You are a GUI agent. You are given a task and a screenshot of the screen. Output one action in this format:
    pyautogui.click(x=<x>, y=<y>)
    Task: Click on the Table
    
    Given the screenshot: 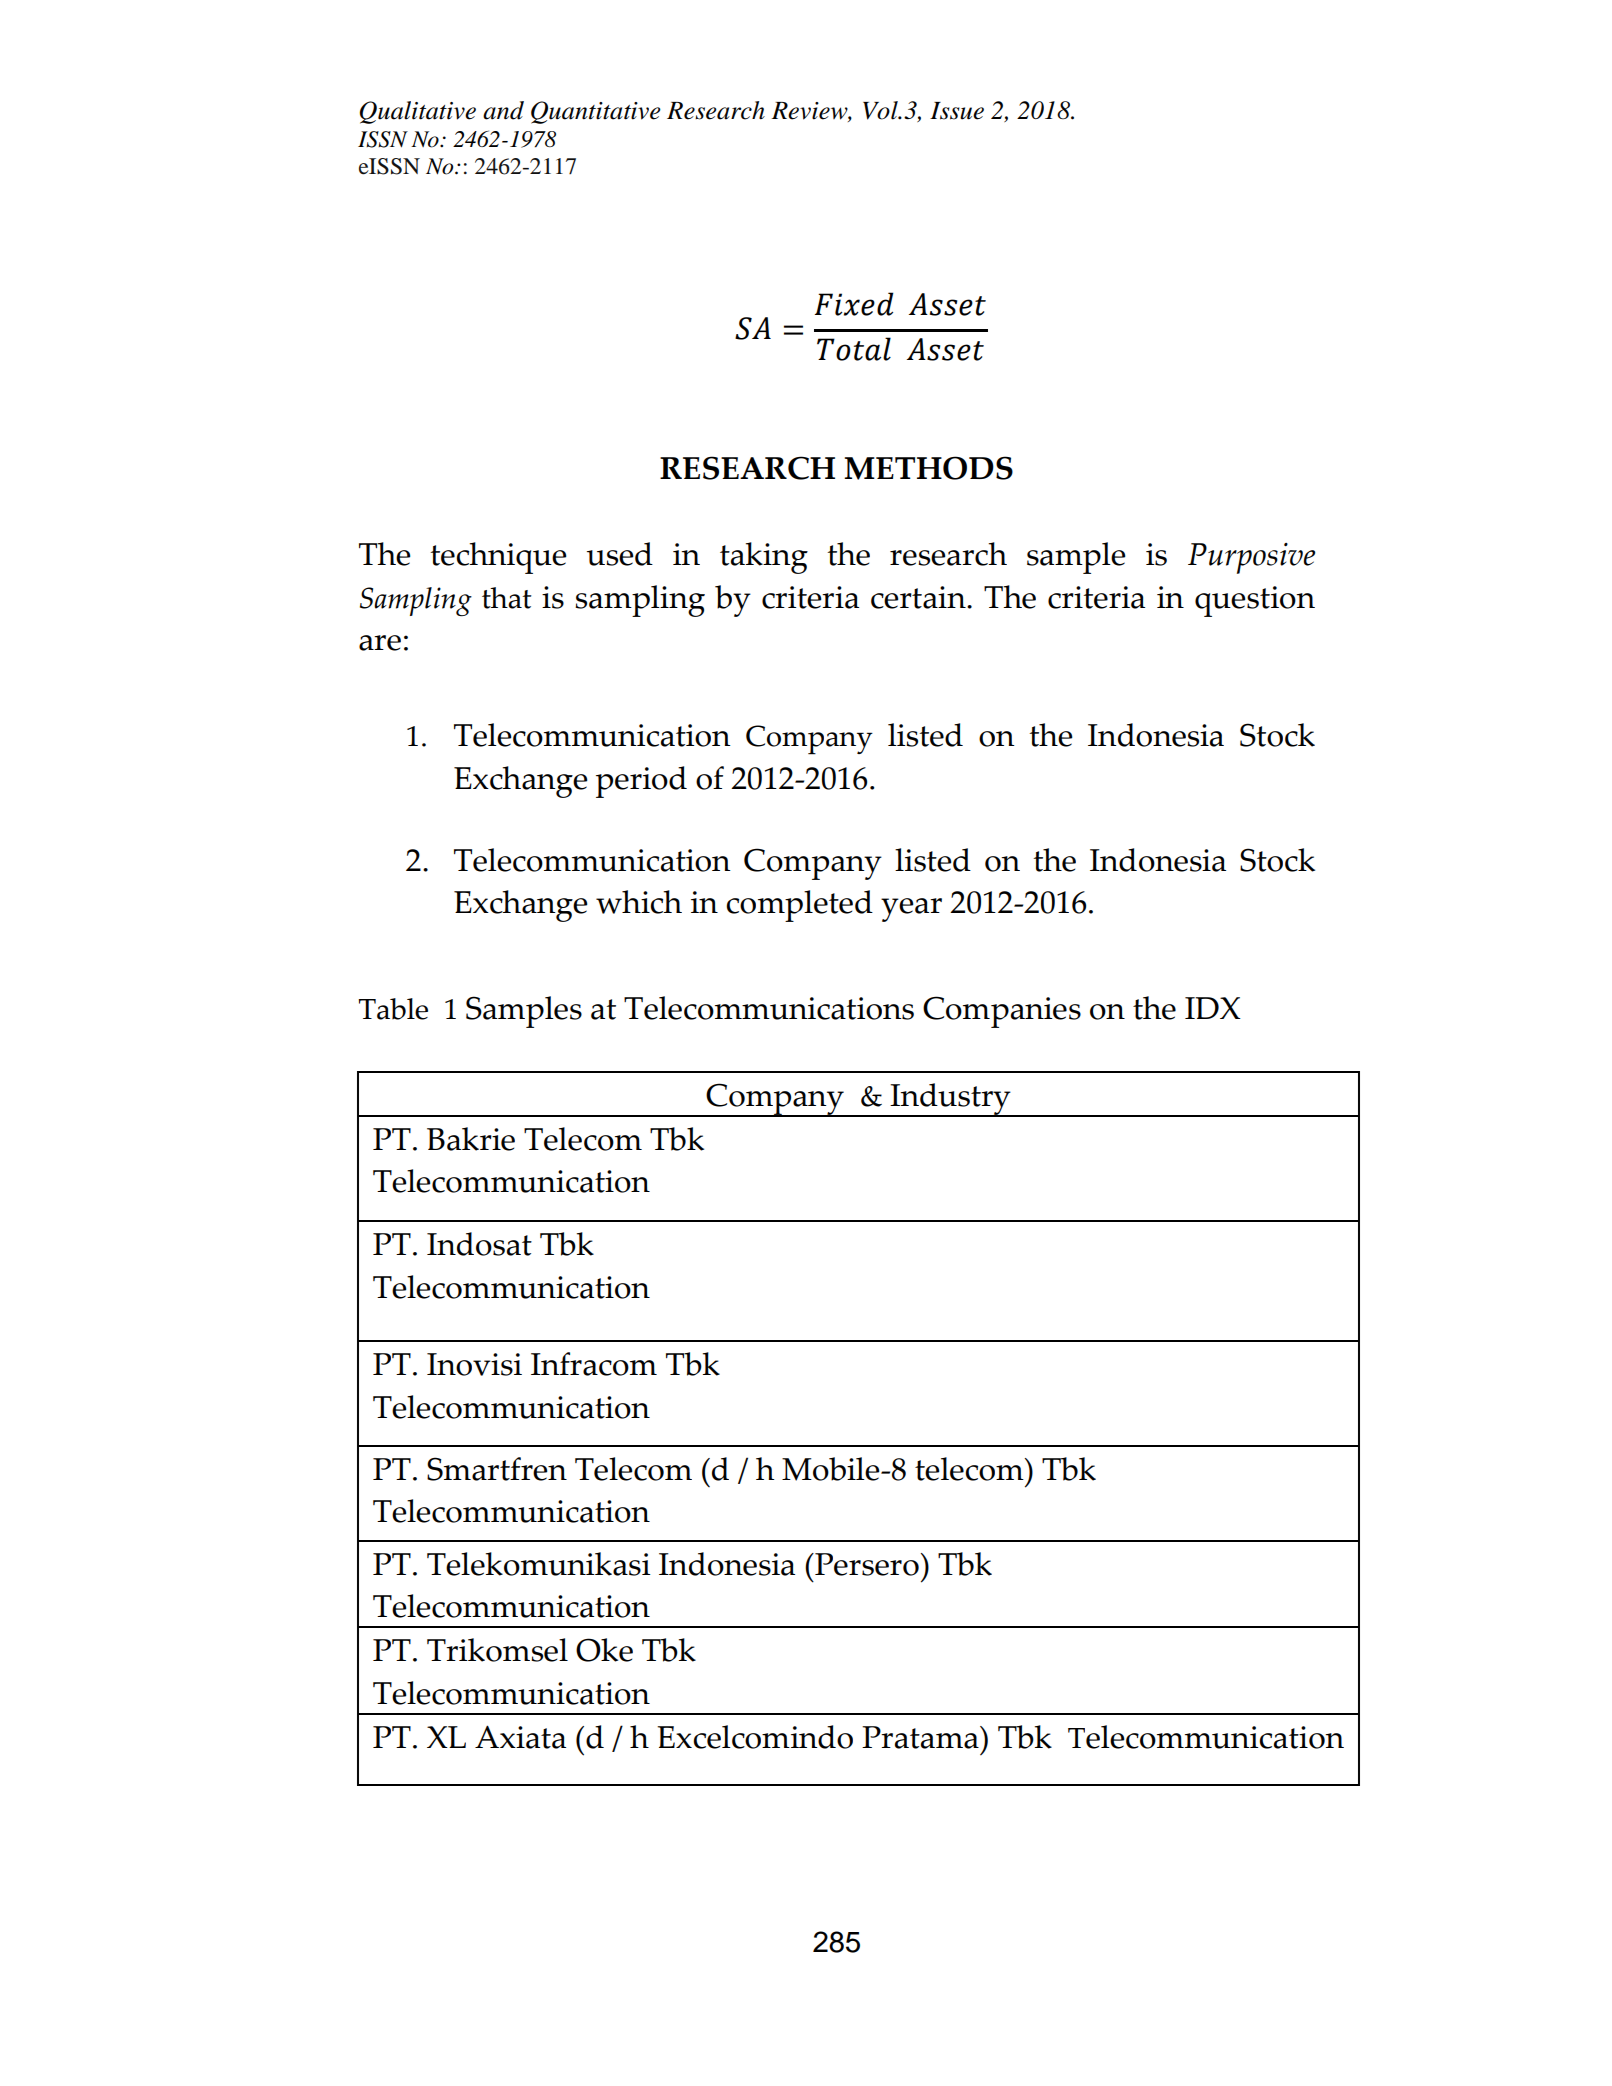 What is the action you would take?
    pyautogui.click(x=393, y=1009)
